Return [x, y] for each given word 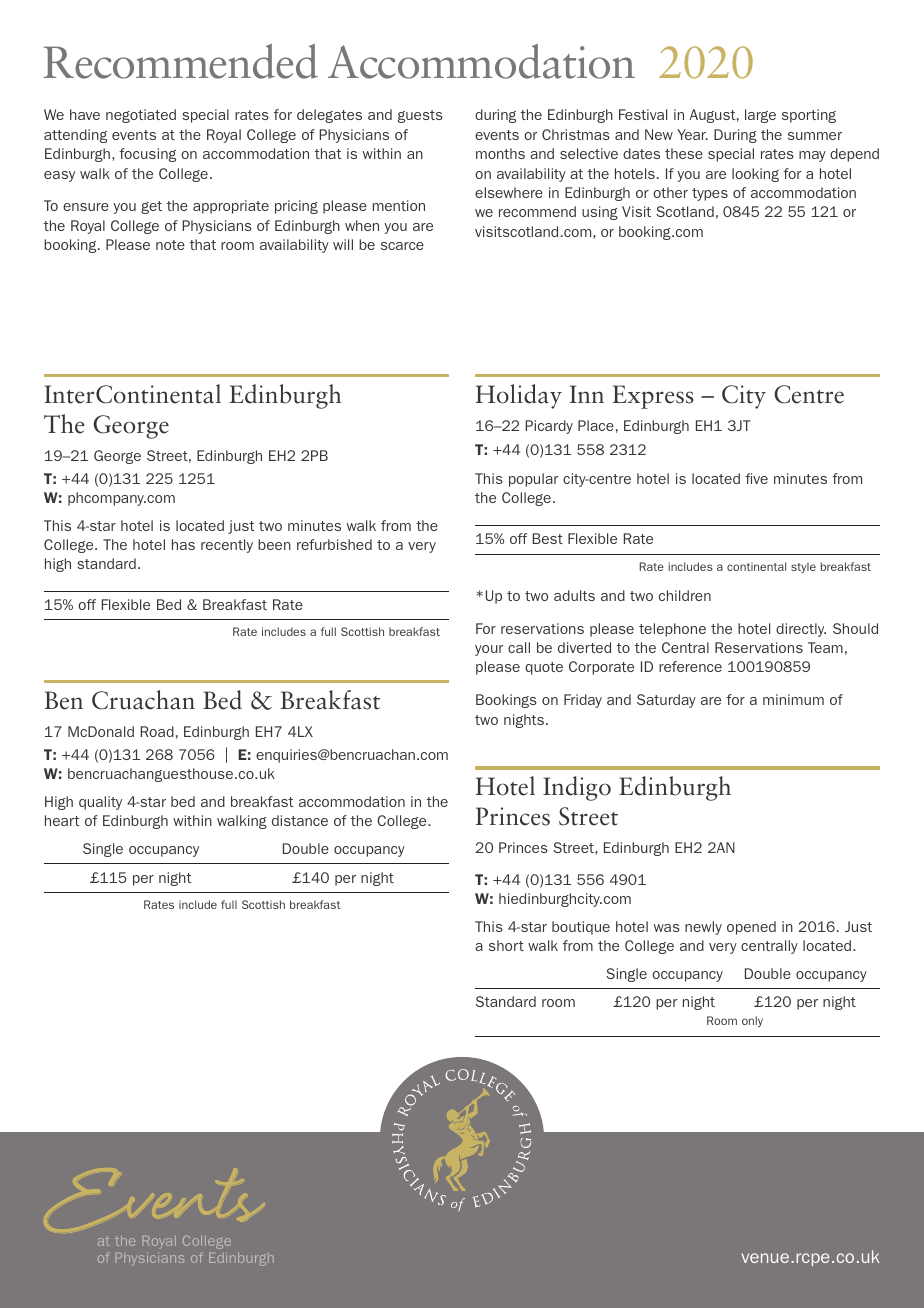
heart [62, 820]
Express [653, 397]
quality [100, 803]
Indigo [577, 788]
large [760, 116]
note [170, 245]
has [183, 544]
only [752, 1021]
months [500, 153]
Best [548, 538]
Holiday [519, 396]
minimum [793, 699]
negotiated [141, 116]
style [803, 567]
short [506, 945]
